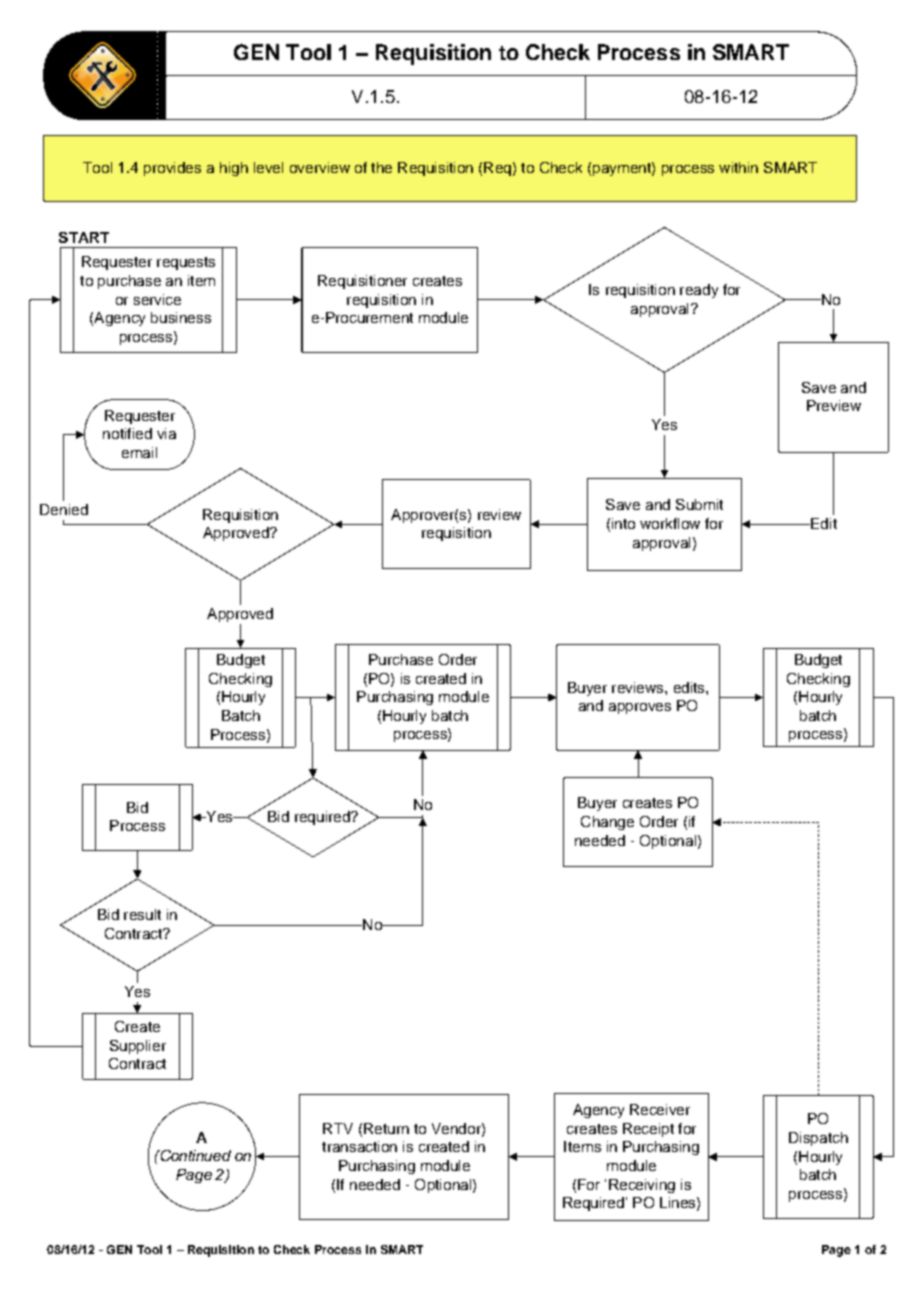 This screenshot has width=924, height=1307. Describe the element at coordinates (172, 169) in the screenshot. I see `provides` at that location.
